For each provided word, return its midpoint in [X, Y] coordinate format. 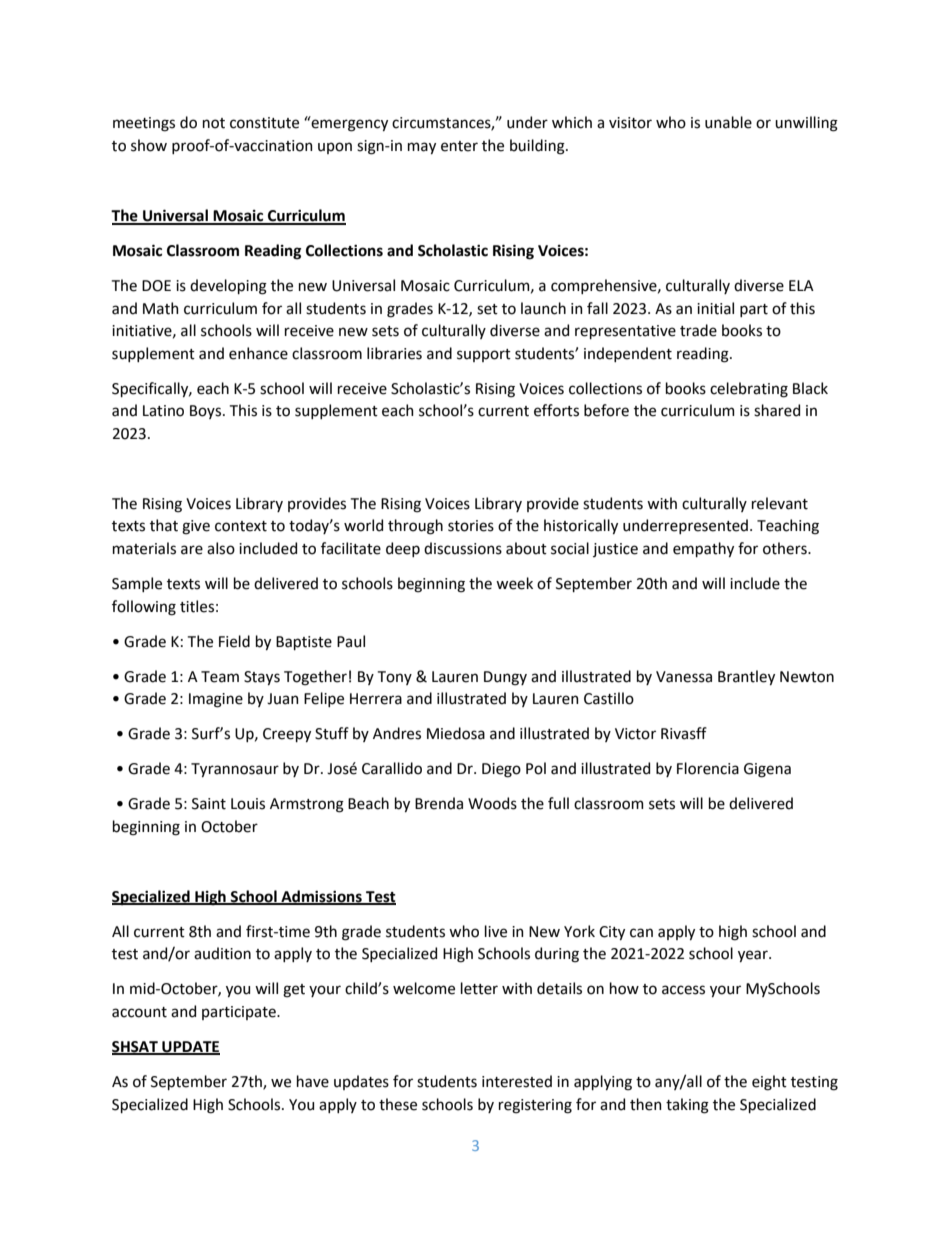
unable [728, 122]
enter [459, 146]
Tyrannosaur [235, 770]
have [313, 1081]
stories [471, 526]
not [214, 123]
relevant [780, 503]
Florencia [708, 768]
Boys [205, 412]
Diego [501, 770]
